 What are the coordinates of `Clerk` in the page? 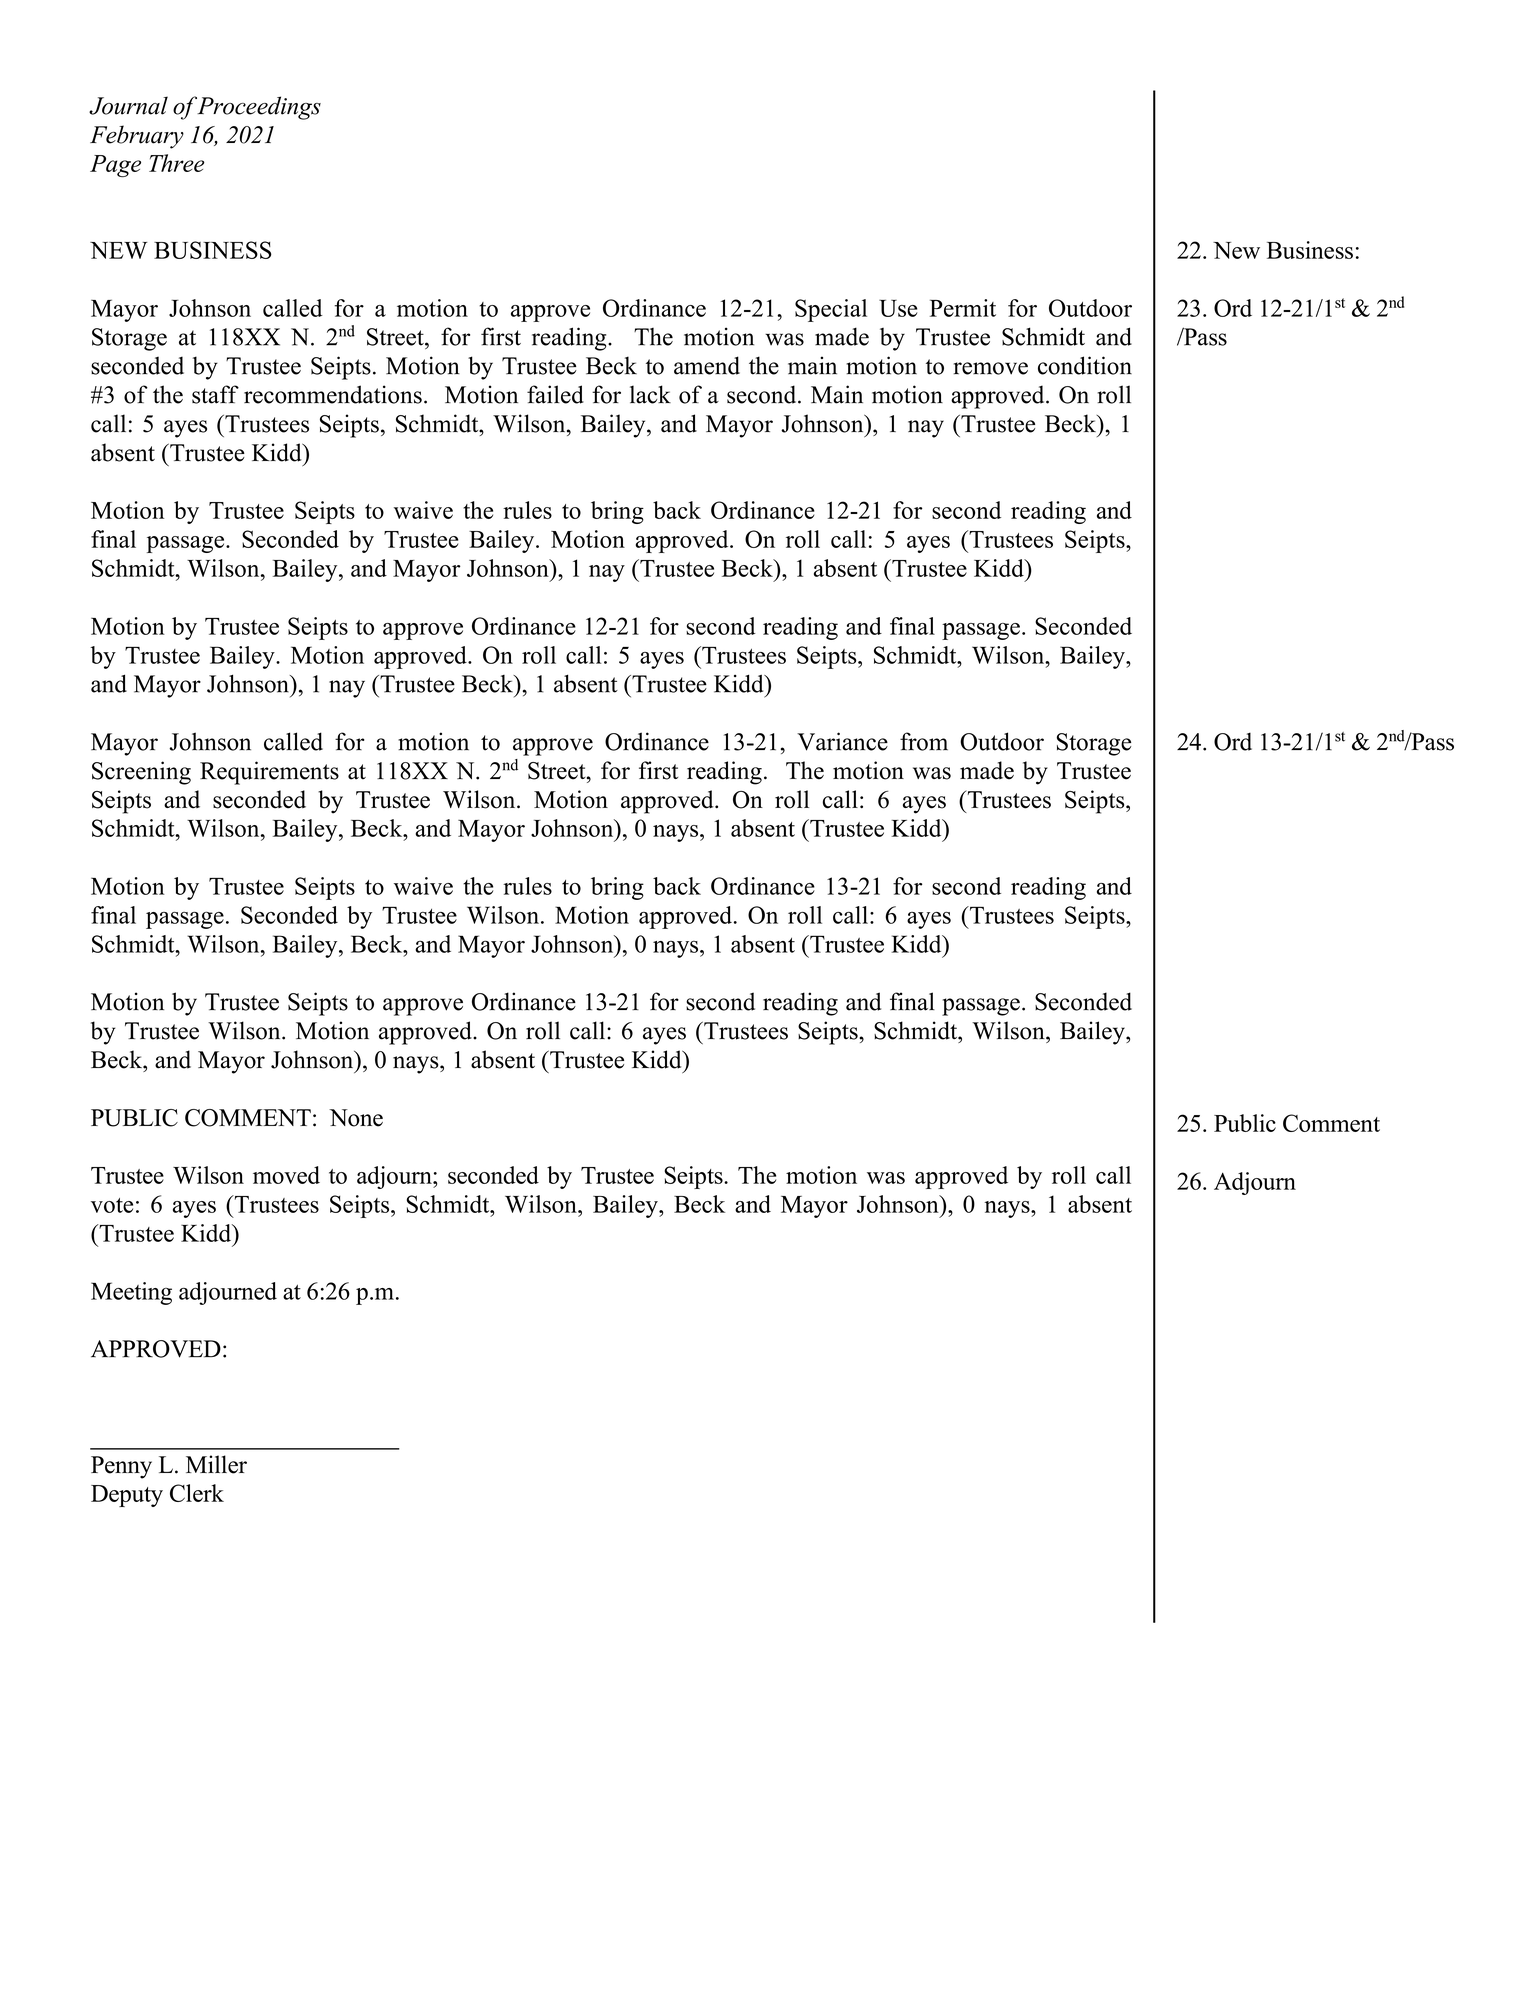 It's located at (197, 1493).
